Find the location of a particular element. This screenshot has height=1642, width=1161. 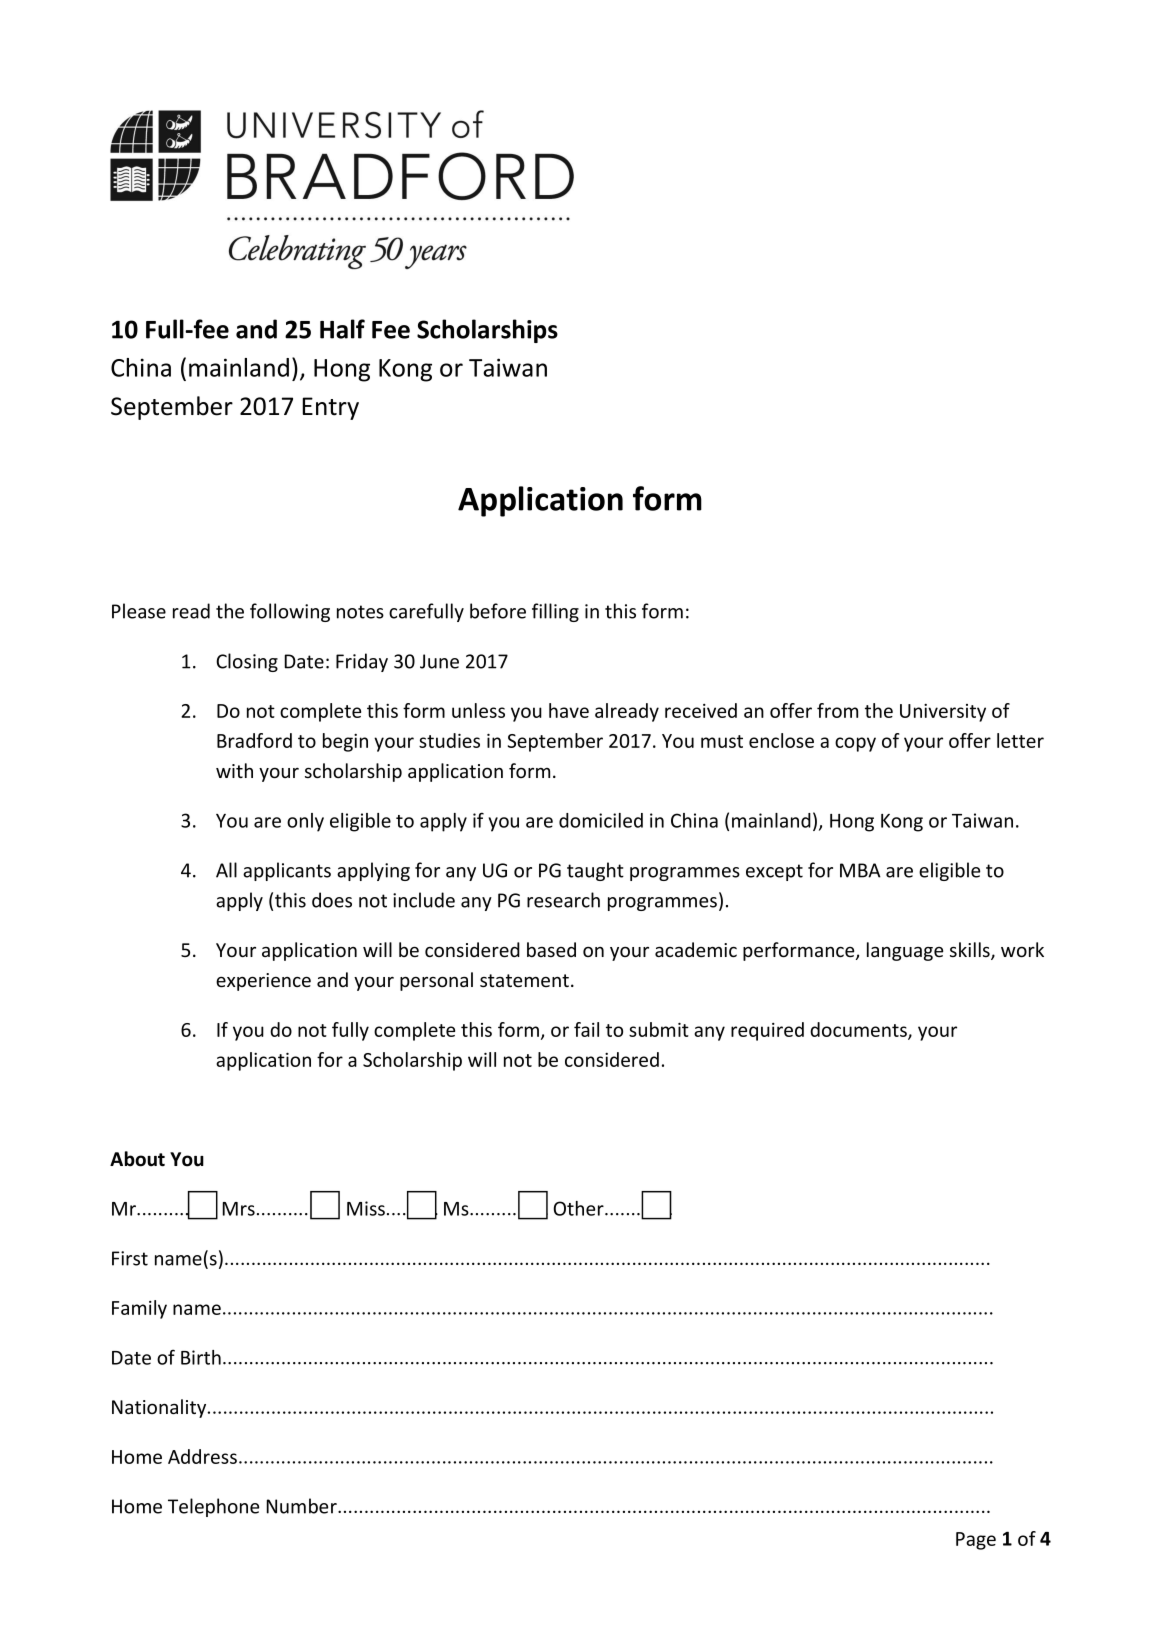

Entry is located at coordinates (330, 408).
